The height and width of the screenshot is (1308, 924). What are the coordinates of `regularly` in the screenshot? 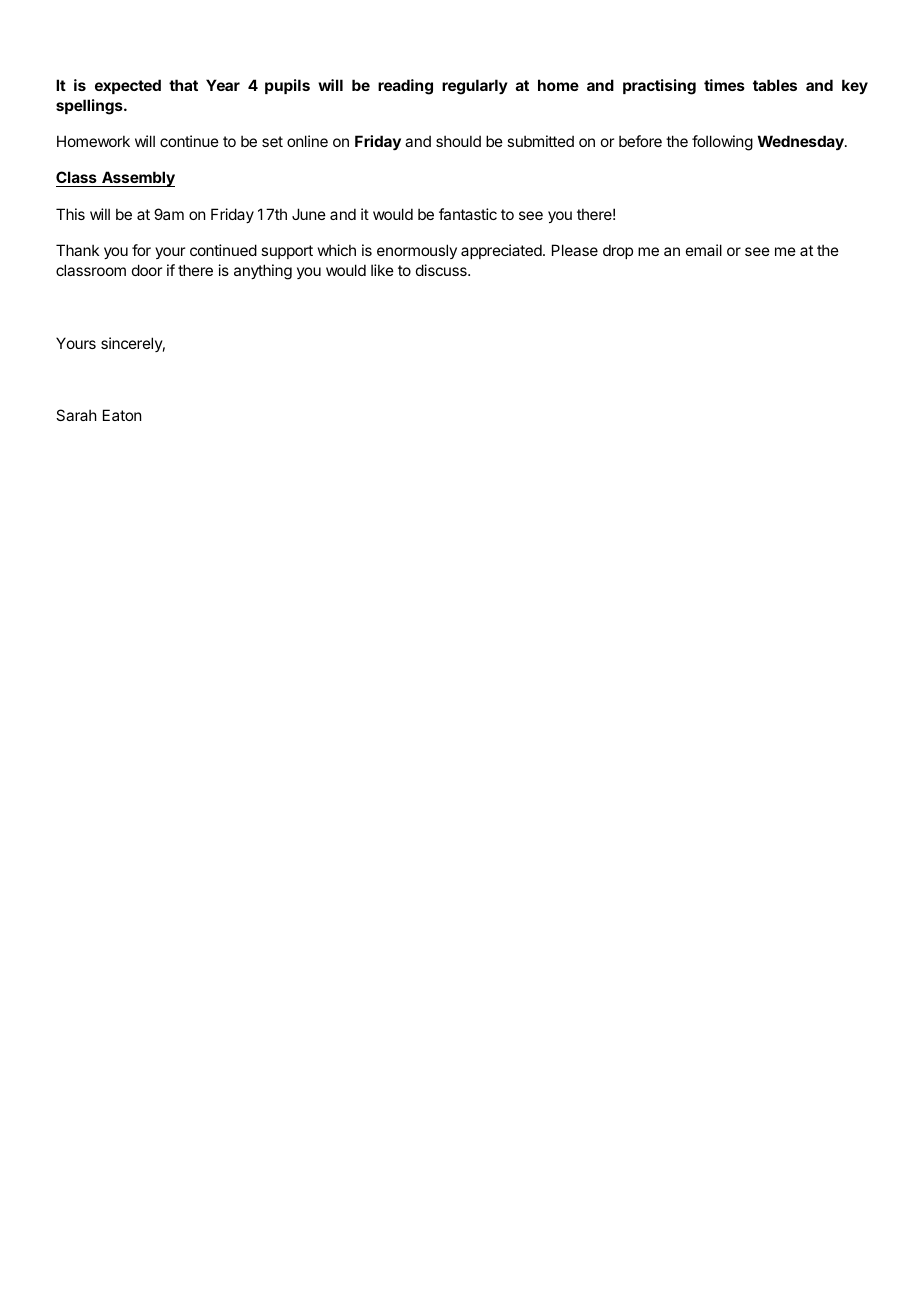 It's located at (475, 87).
